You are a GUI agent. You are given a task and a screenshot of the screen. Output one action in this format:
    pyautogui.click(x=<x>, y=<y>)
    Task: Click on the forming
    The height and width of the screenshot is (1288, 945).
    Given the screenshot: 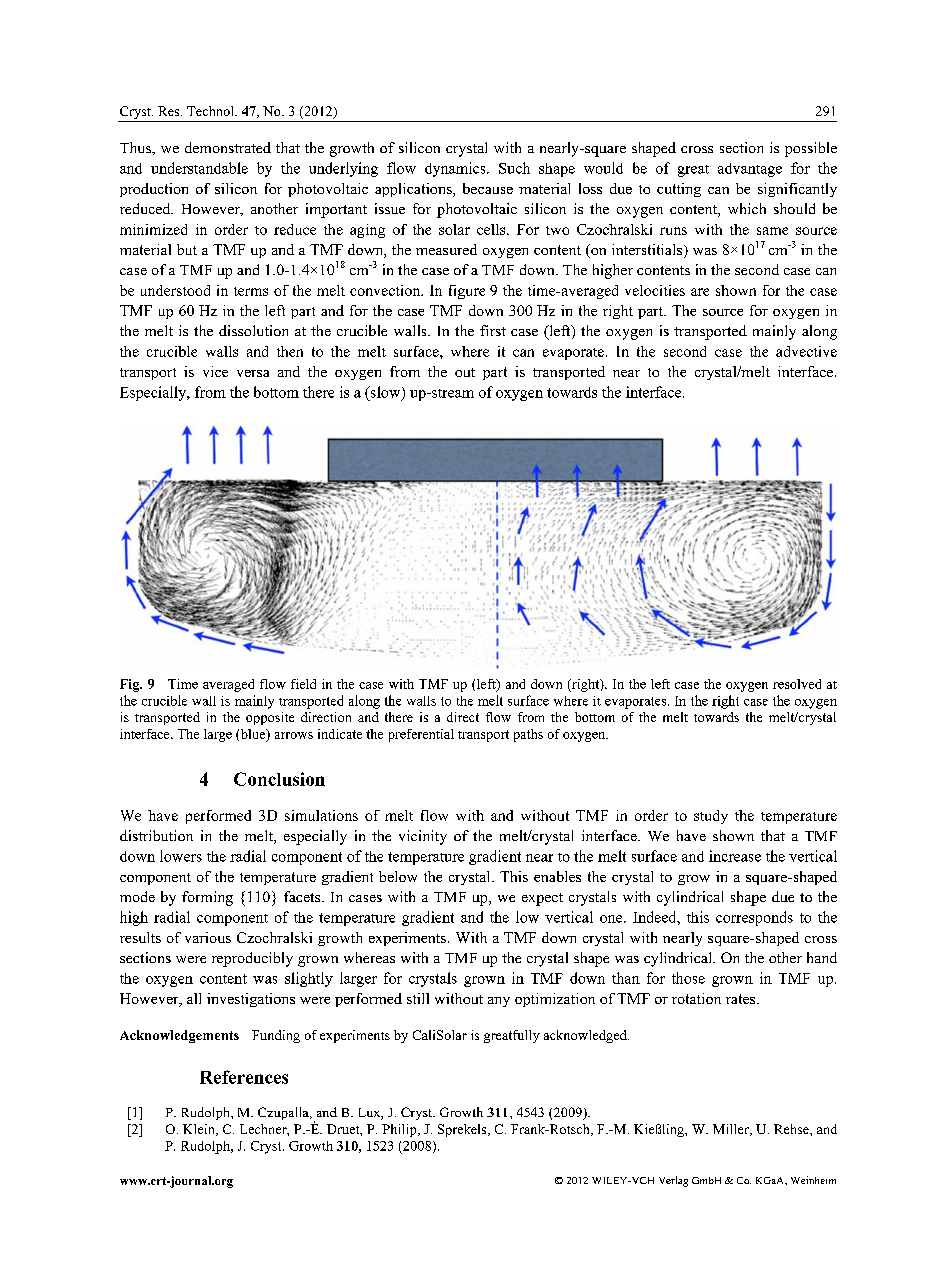 What is the action you would take?
    pyautogui.click(x=207, y=898)
